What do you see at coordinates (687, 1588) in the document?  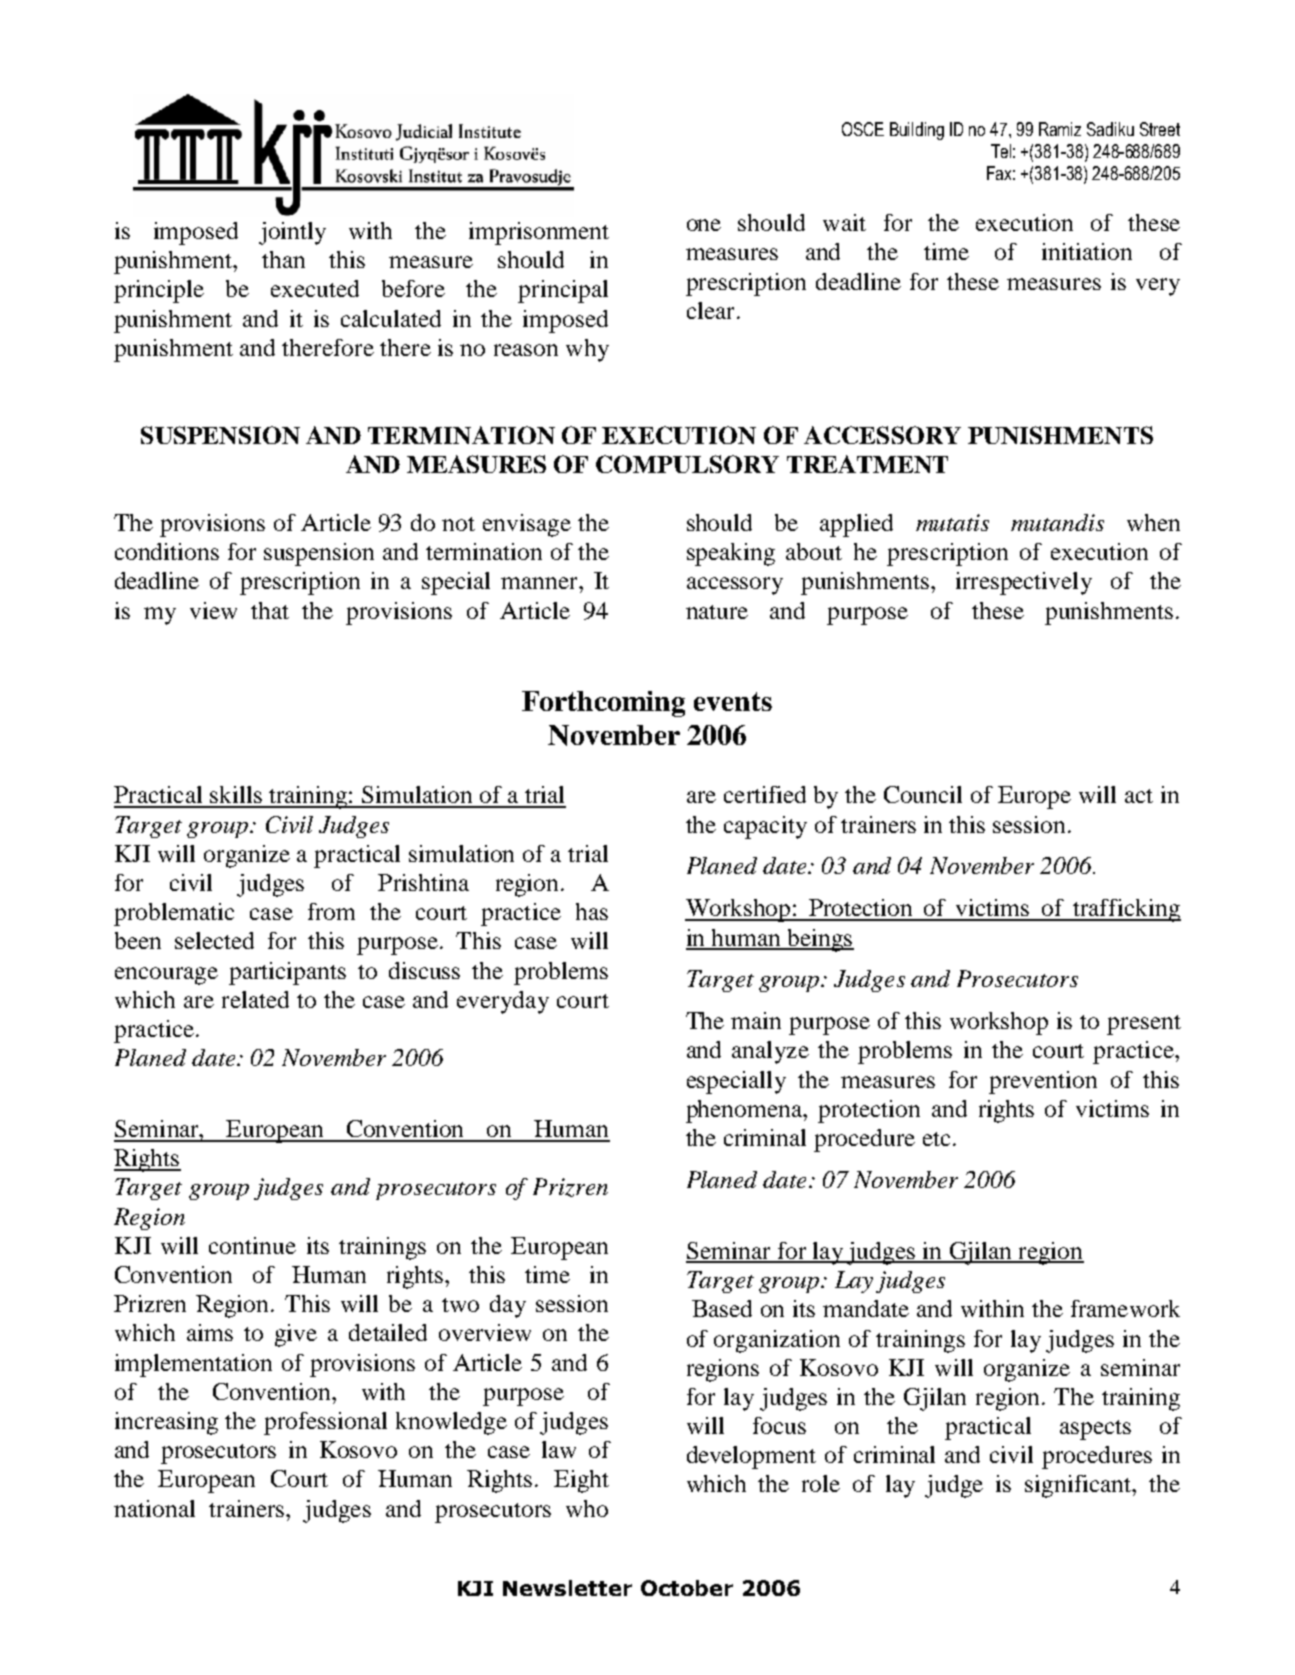 I see `October` at bounding box center [687, 1588].
